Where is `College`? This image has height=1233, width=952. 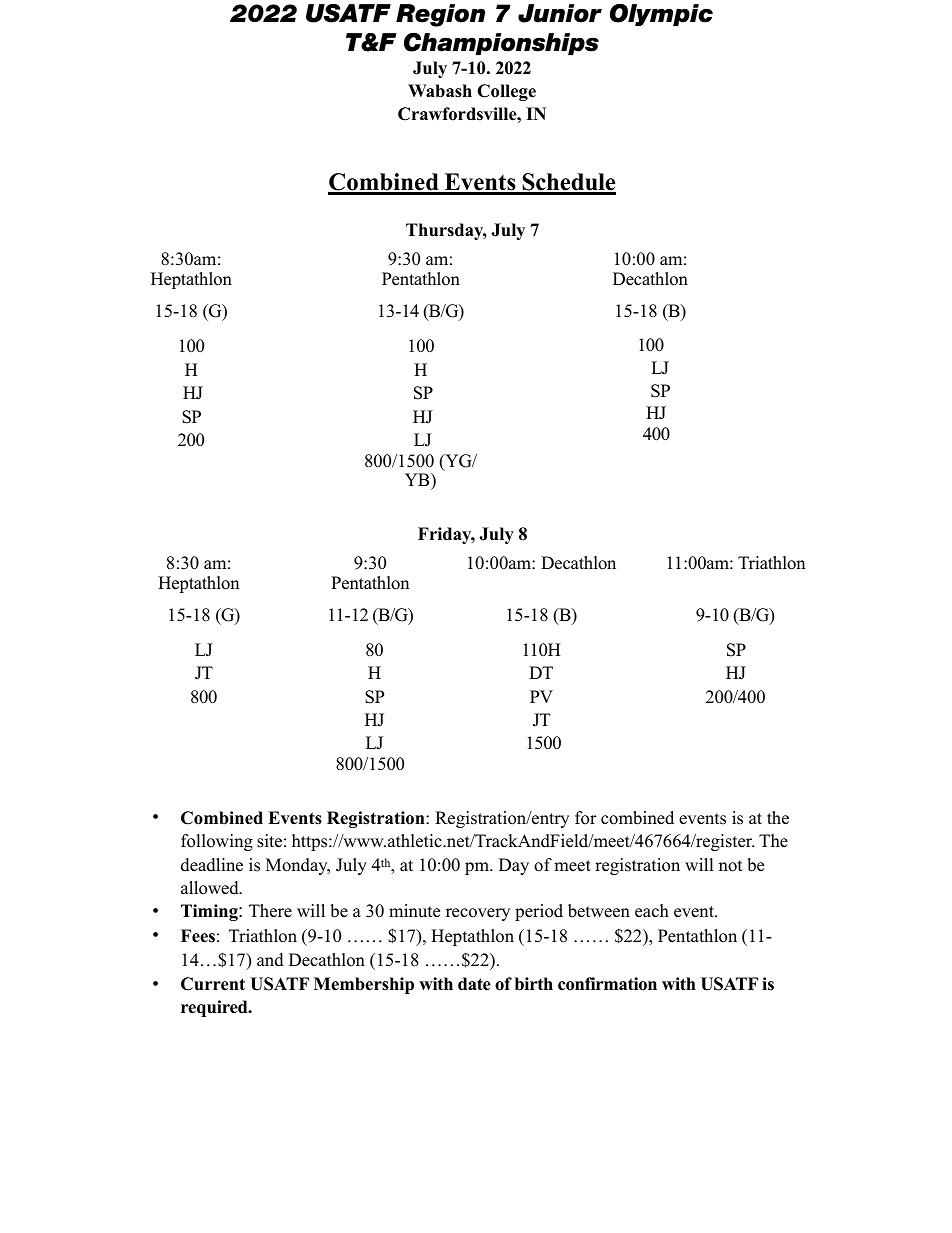 College is located at coordinates (506, 92).
